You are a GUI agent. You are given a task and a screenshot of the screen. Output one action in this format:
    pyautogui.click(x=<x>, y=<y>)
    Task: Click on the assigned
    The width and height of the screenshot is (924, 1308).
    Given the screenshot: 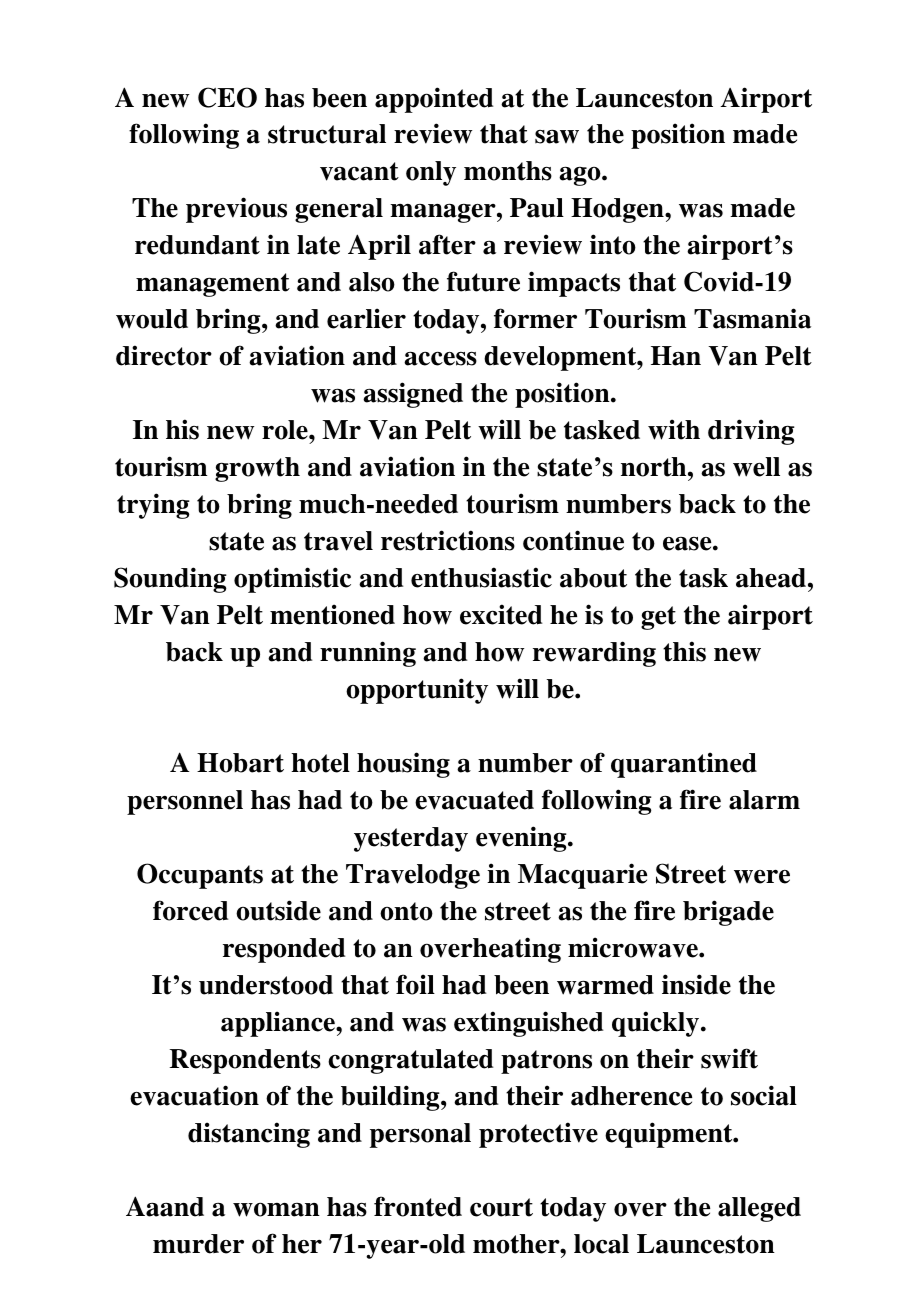 What is the action you would take?
    pyautogui.click(x=413, y=395)
